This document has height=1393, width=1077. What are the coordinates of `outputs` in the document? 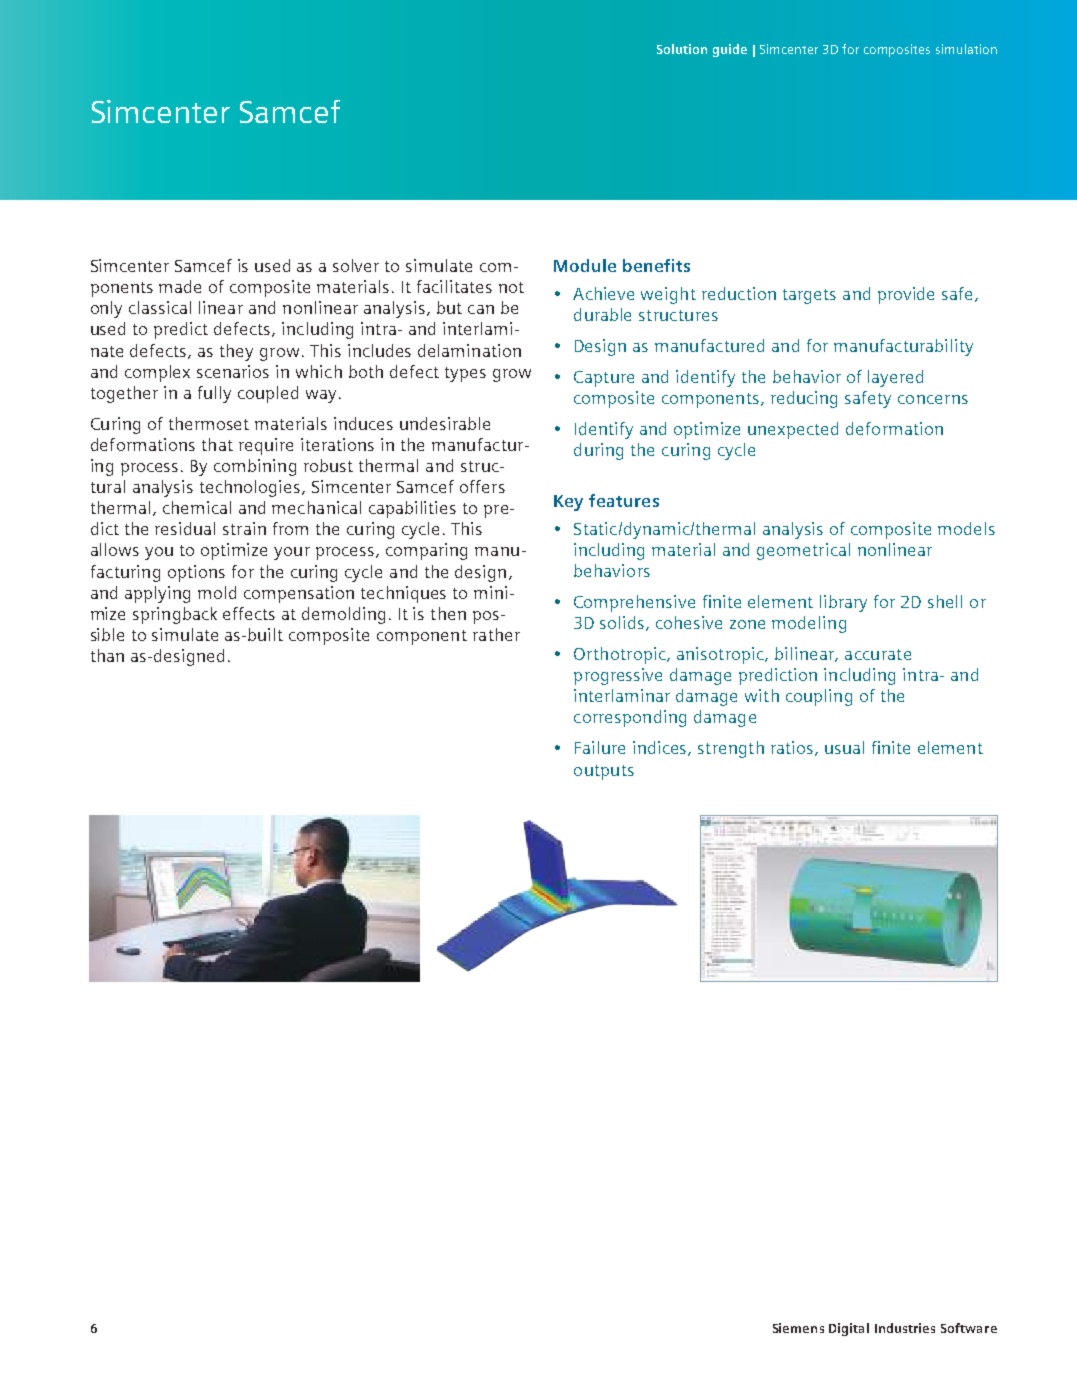 It's located at (604, 772).
